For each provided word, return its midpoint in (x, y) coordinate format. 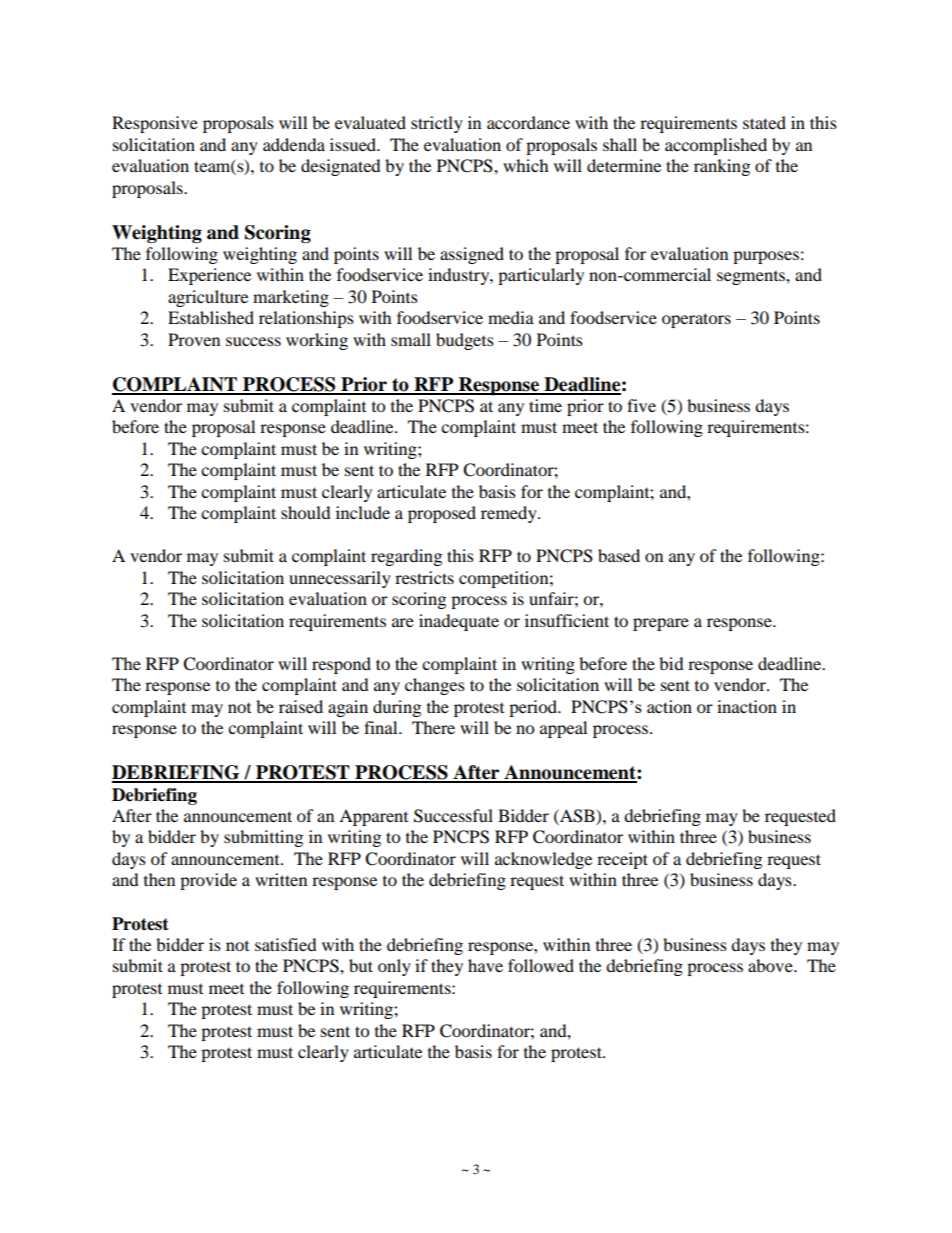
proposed (442, 514)
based (619, 555)
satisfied (286, 944)
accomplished (716, 146)
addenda (294, 144)
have (485, 965)
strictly (437, 124)
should (306, 512)
